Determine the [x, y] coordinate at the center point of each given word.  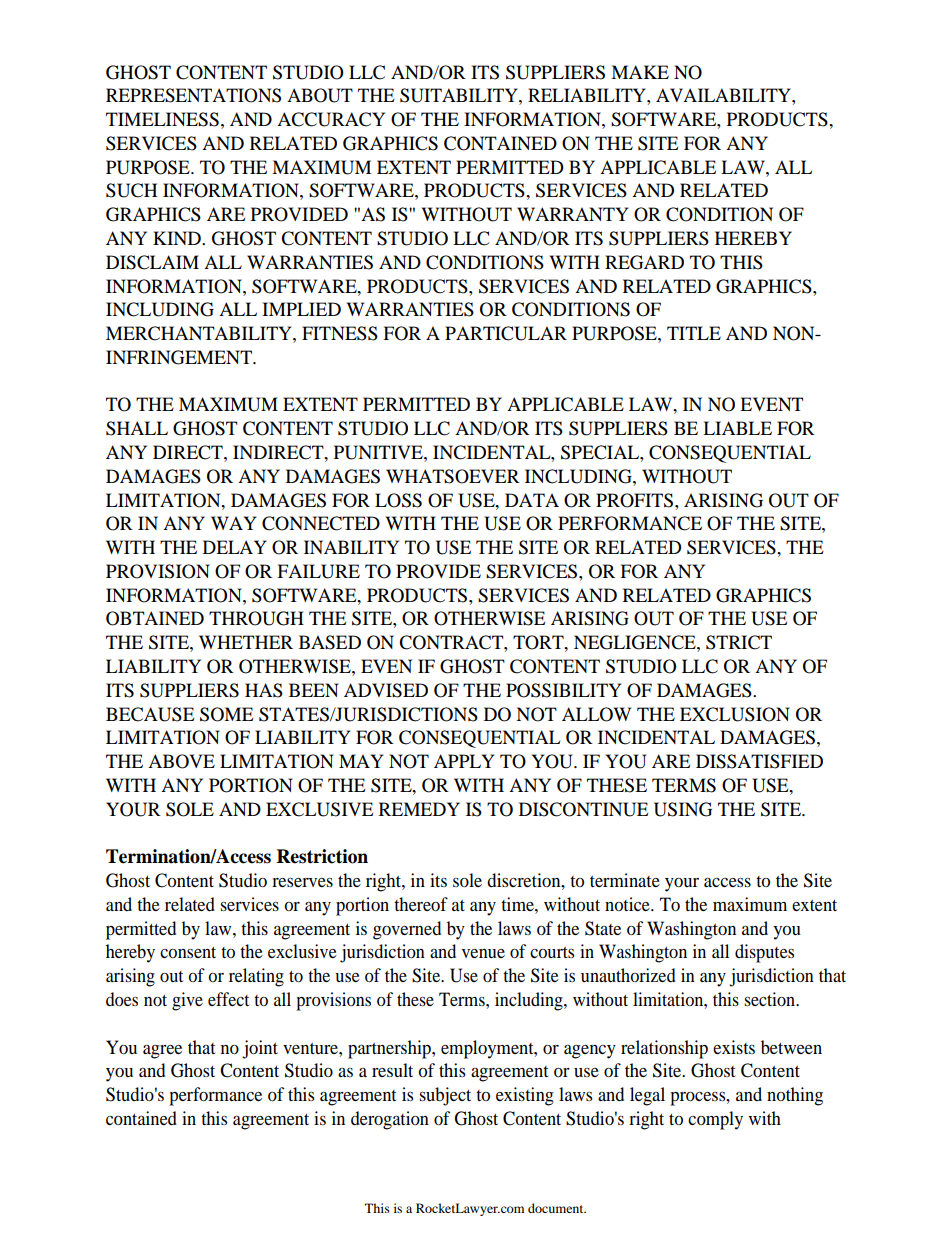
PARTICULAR [506, 333]
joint [260, 1049]
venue [483, 953]
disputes [764, 953]
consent [188, 952]
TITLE [694, 333]
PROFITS [636, 500]
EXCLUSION [735, 714]
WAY [234, 523]
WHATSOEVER [453, 476]
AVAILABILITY [724, 95]
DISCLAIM [152, 262]
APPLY [464, 761]
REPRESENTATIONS [193, 95]
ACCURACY [331, 119]
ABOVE [181, 761]
